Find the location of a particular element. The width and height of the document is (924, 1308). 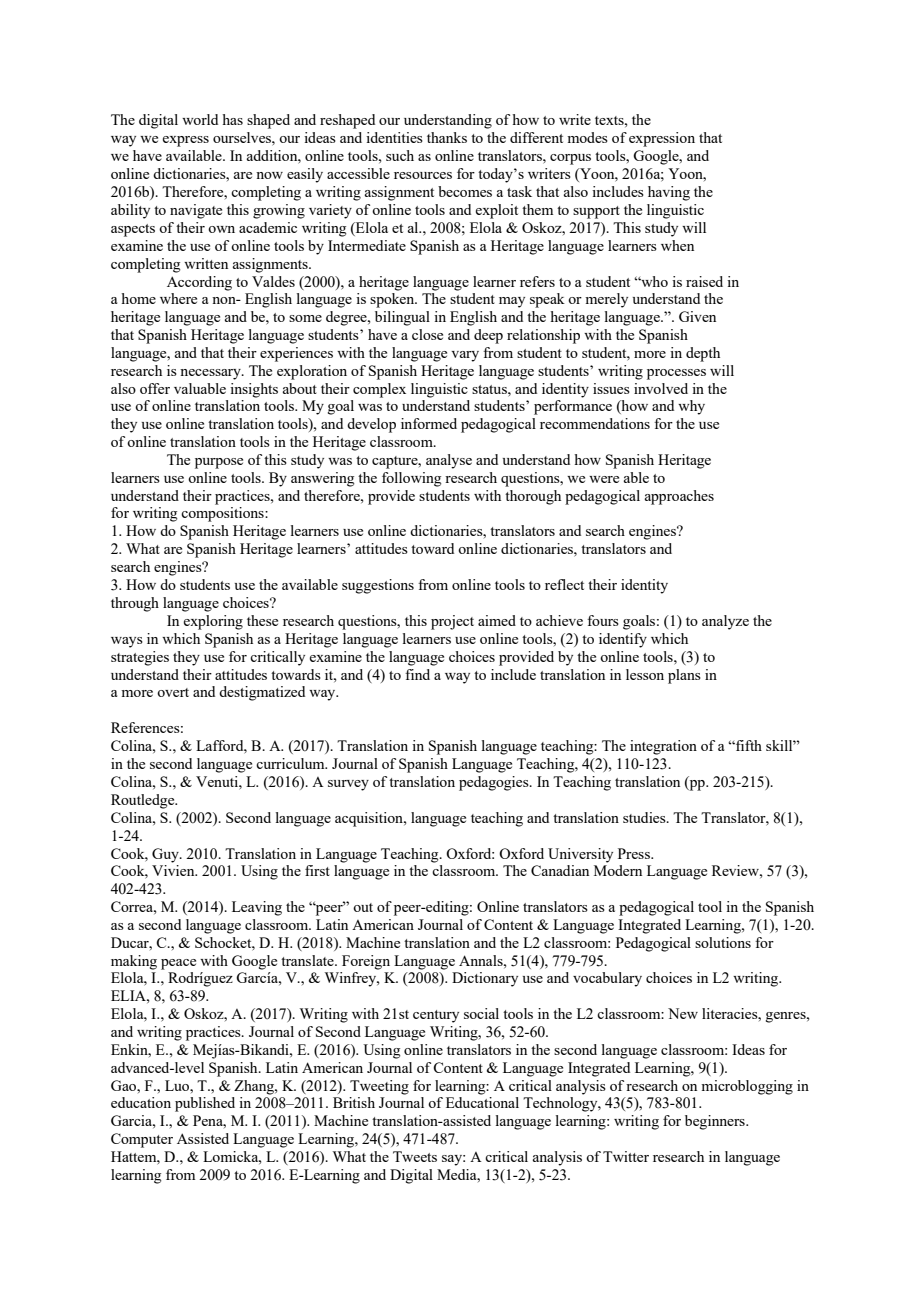

having is located at coordinates (669, 193).
